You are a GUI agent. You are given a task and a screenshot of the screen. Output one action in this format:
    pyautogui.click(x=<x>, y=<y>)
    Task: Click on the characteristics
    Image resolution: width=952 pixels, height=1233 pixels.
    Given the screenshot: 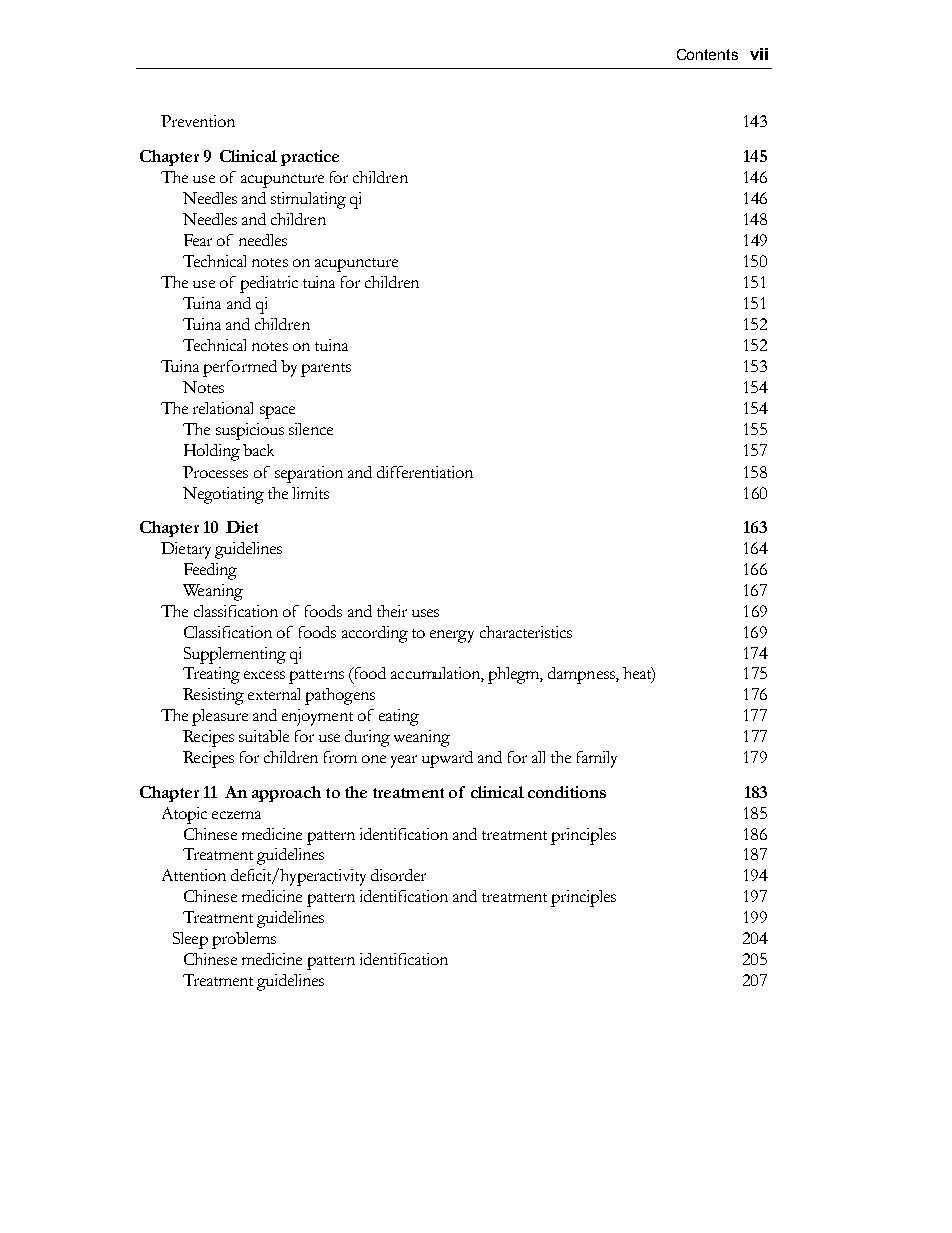 What is the action you would take?
    pyautogui.click(x=526, y=632)
